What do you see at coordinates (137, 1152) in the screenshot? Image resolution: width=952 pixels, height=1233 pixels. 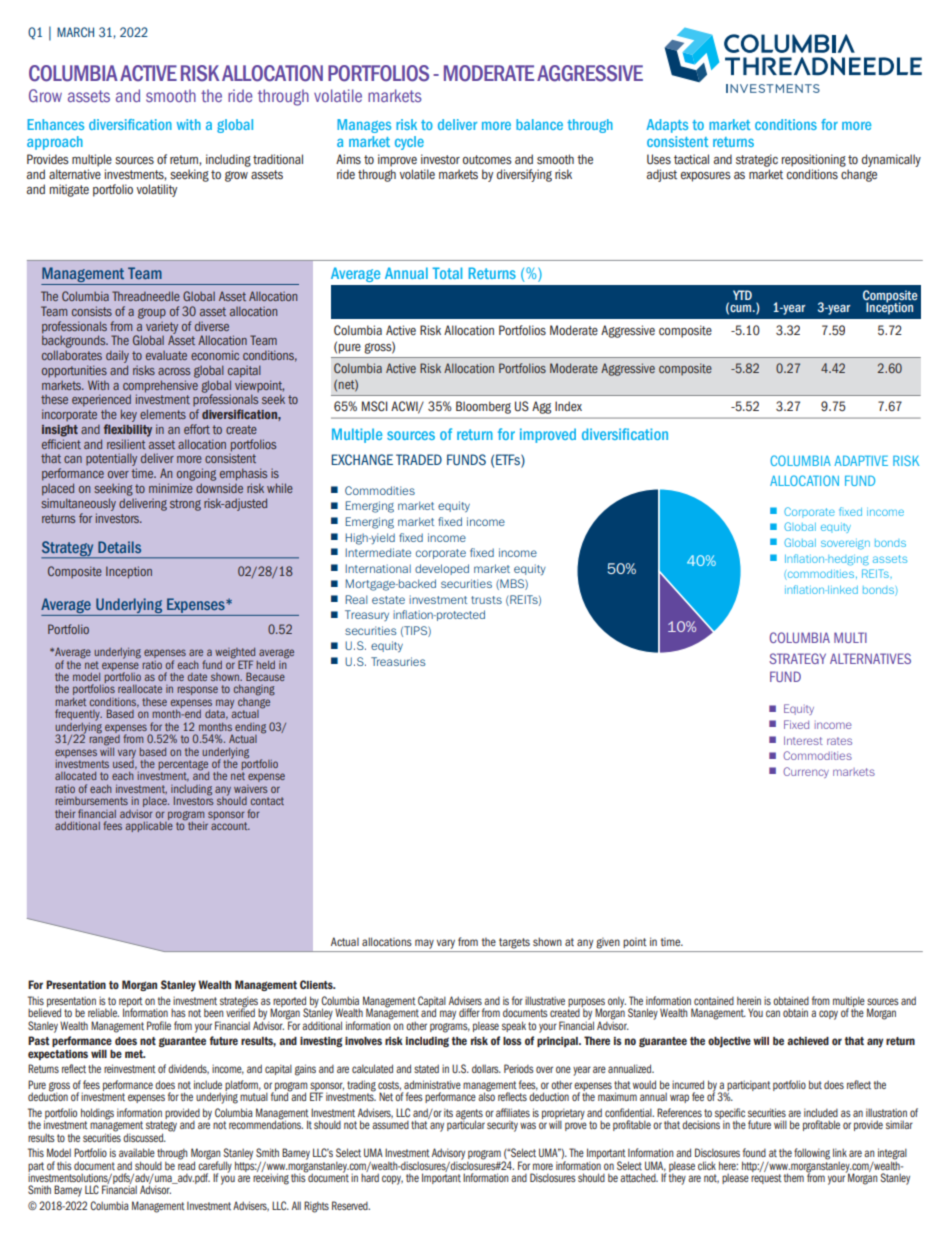 I see `available` at bounding box center [137, 1152].
